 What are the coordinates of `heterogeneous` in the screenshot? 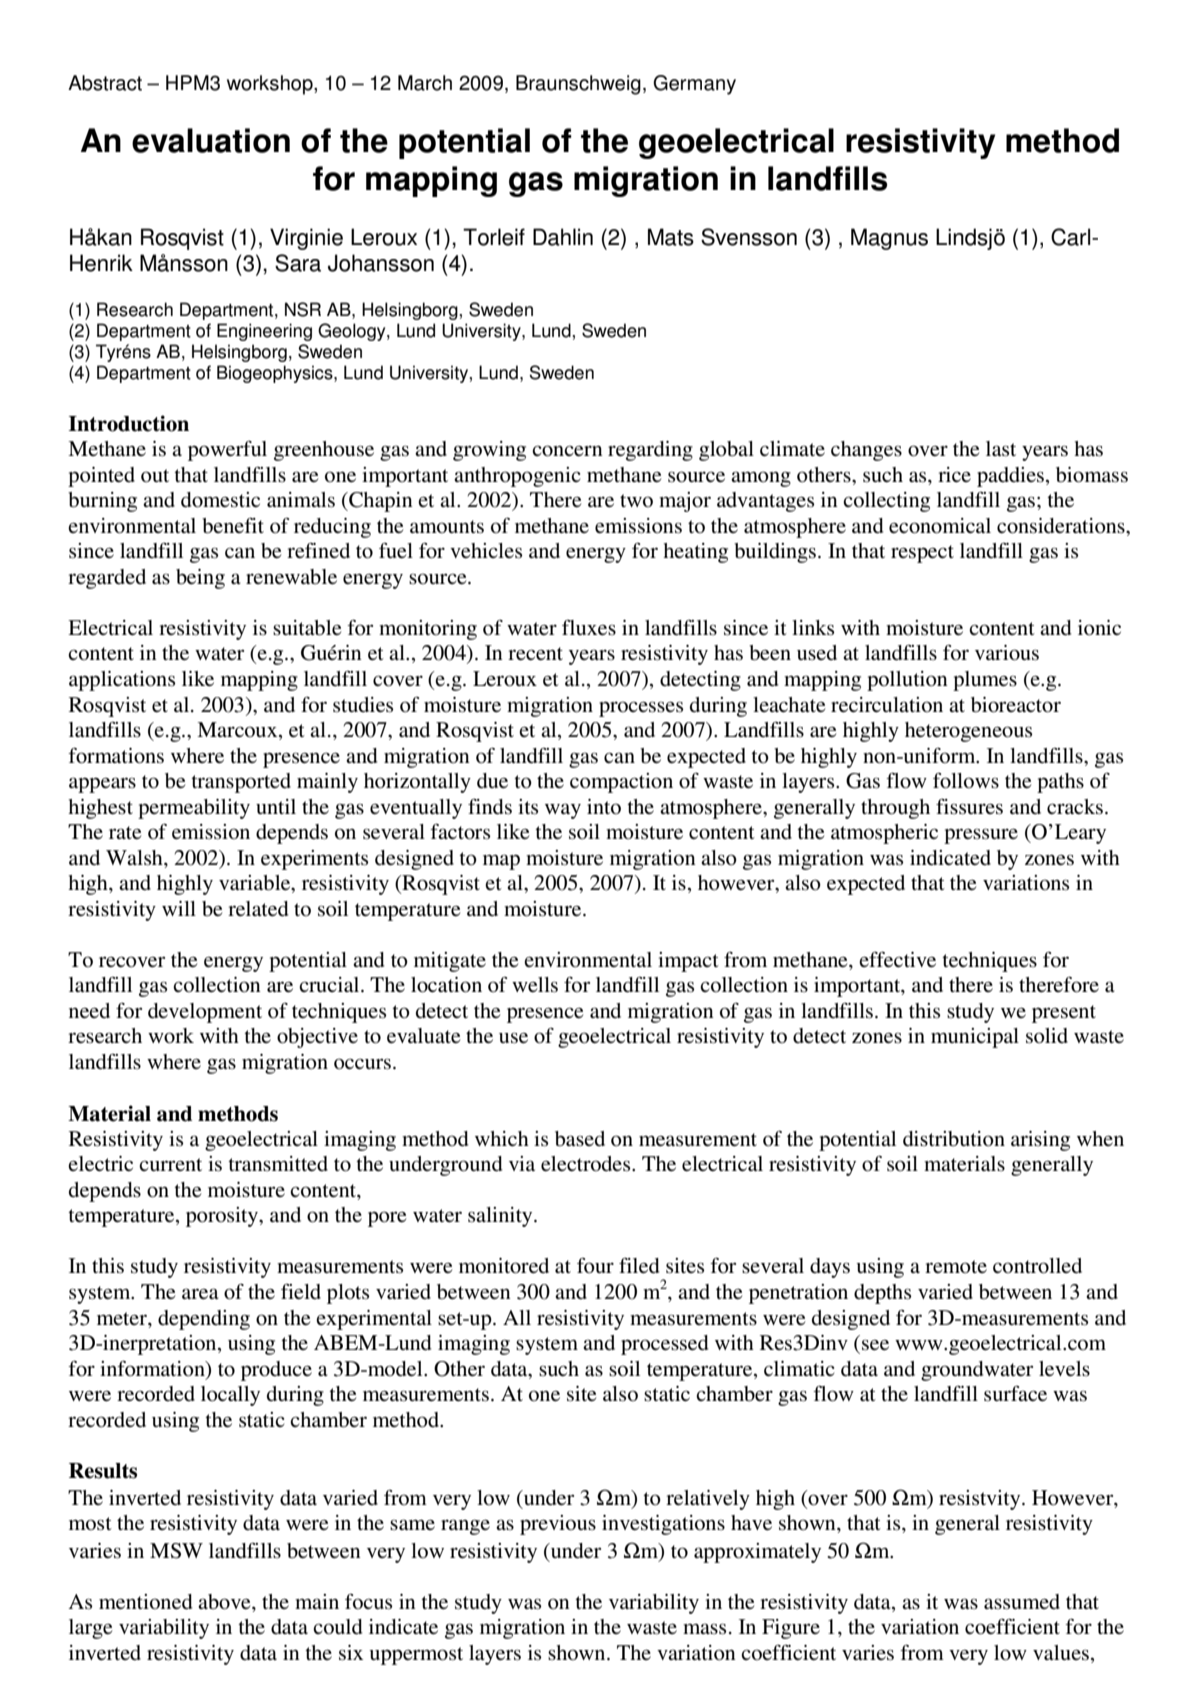 It's located at (968, 732).
